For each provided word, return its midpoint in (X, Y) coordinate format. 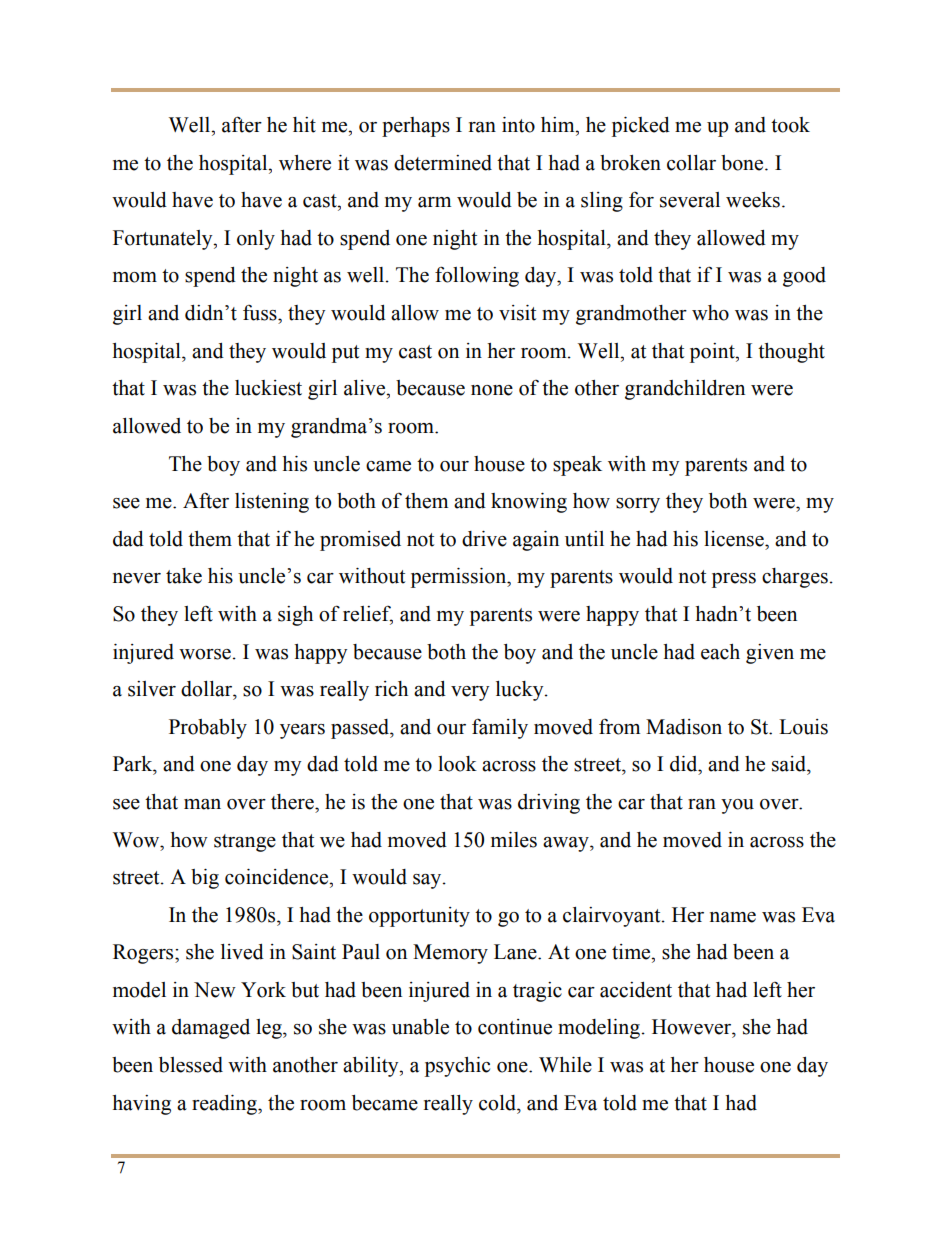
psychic (457, 1067)
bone (743, 163)
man (202, 804)
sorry (638, 505)
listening (272, 503)
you (737, 806)
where (305, 163)
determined (443, 163)
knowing (529, 503)
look (457, 764)
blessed (191, 1065)
